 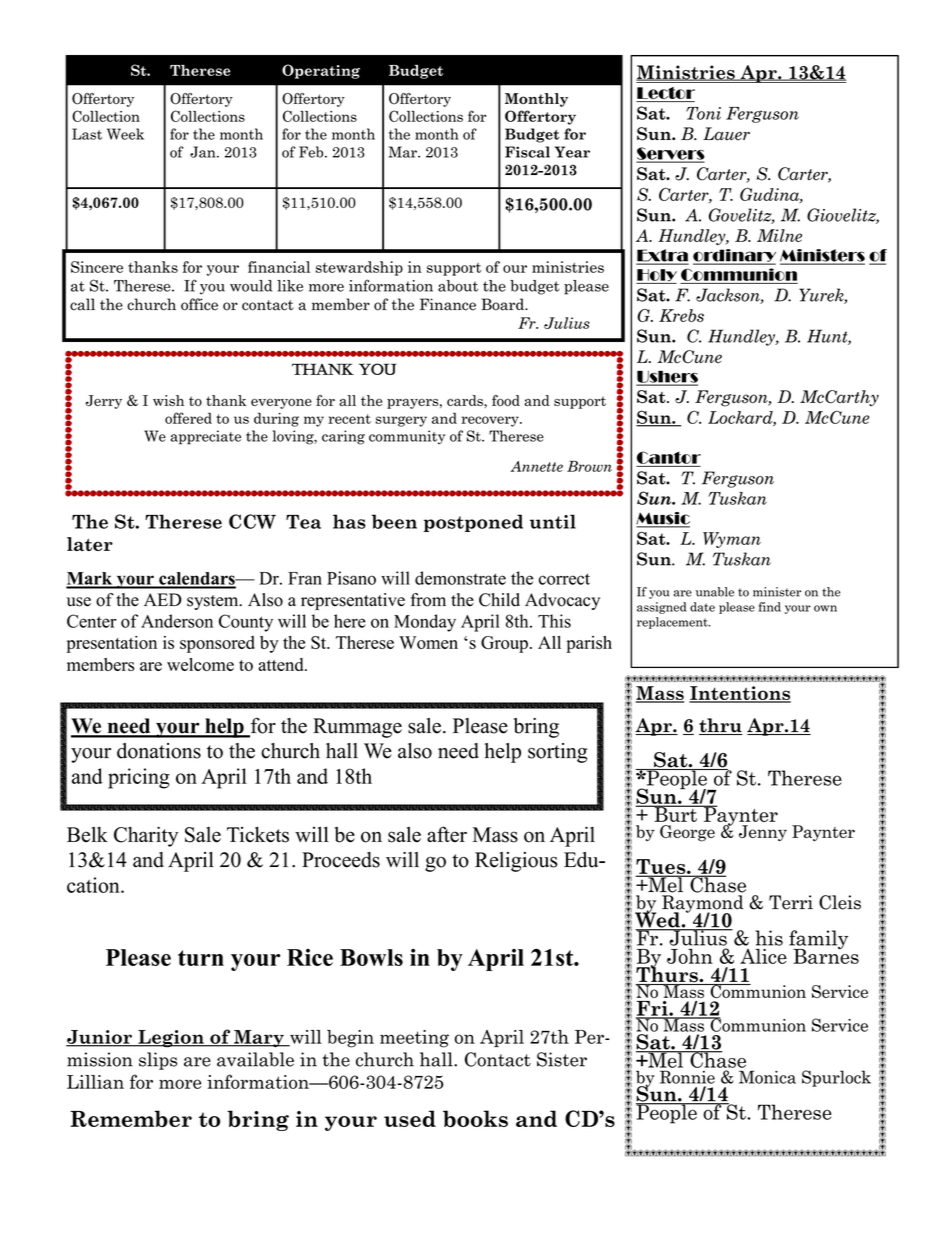 I want to click on office, so click(x=199, y=304).
